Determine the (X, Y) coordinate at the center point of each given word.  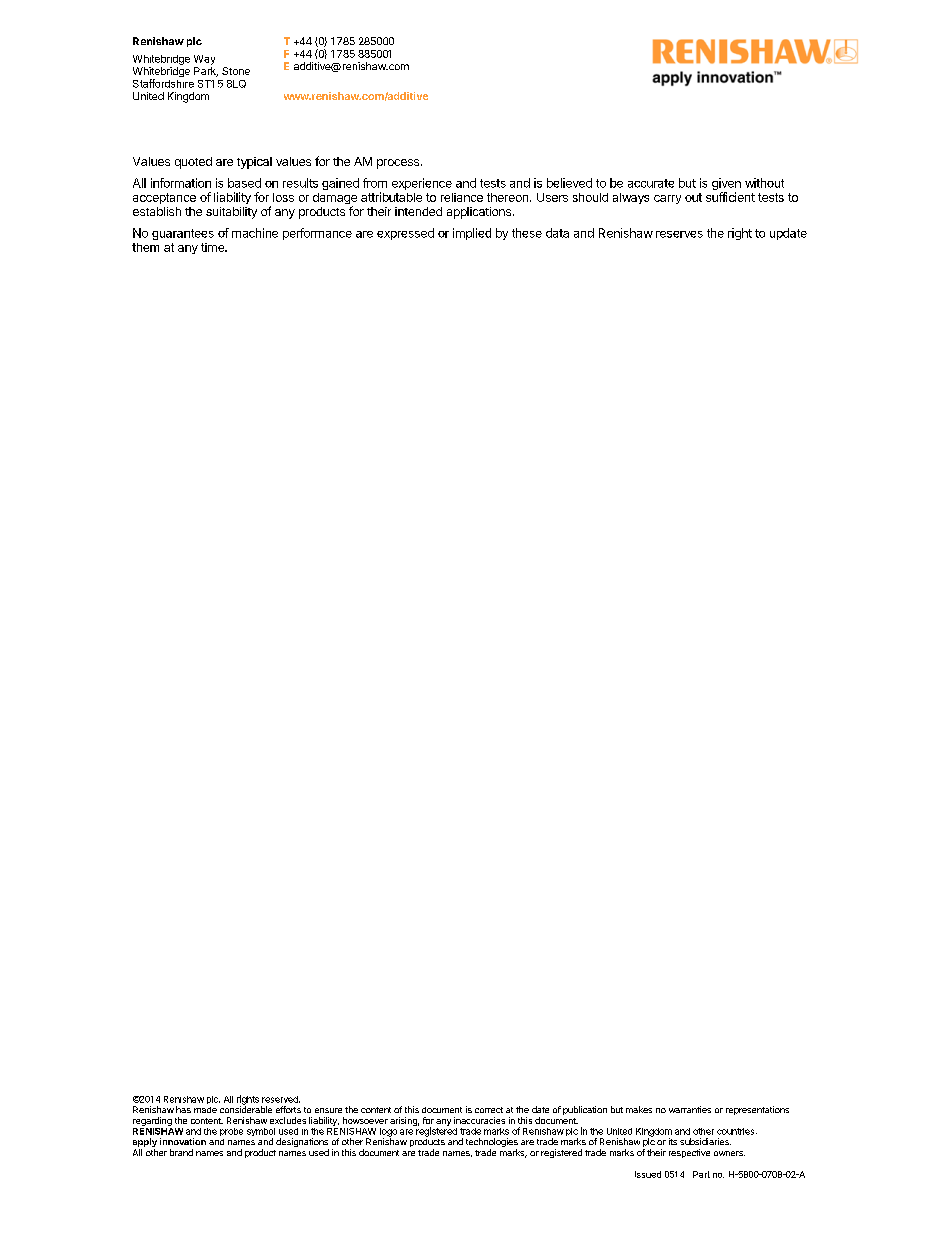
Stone (236, 71)
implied (472, 234)
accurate (651, 183)
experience (422, 184)
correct (489, 1110)
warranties (690, 1109)
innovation (183, 1141)
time (214, 247)
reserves (679, 234)
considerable (246, 1108)
